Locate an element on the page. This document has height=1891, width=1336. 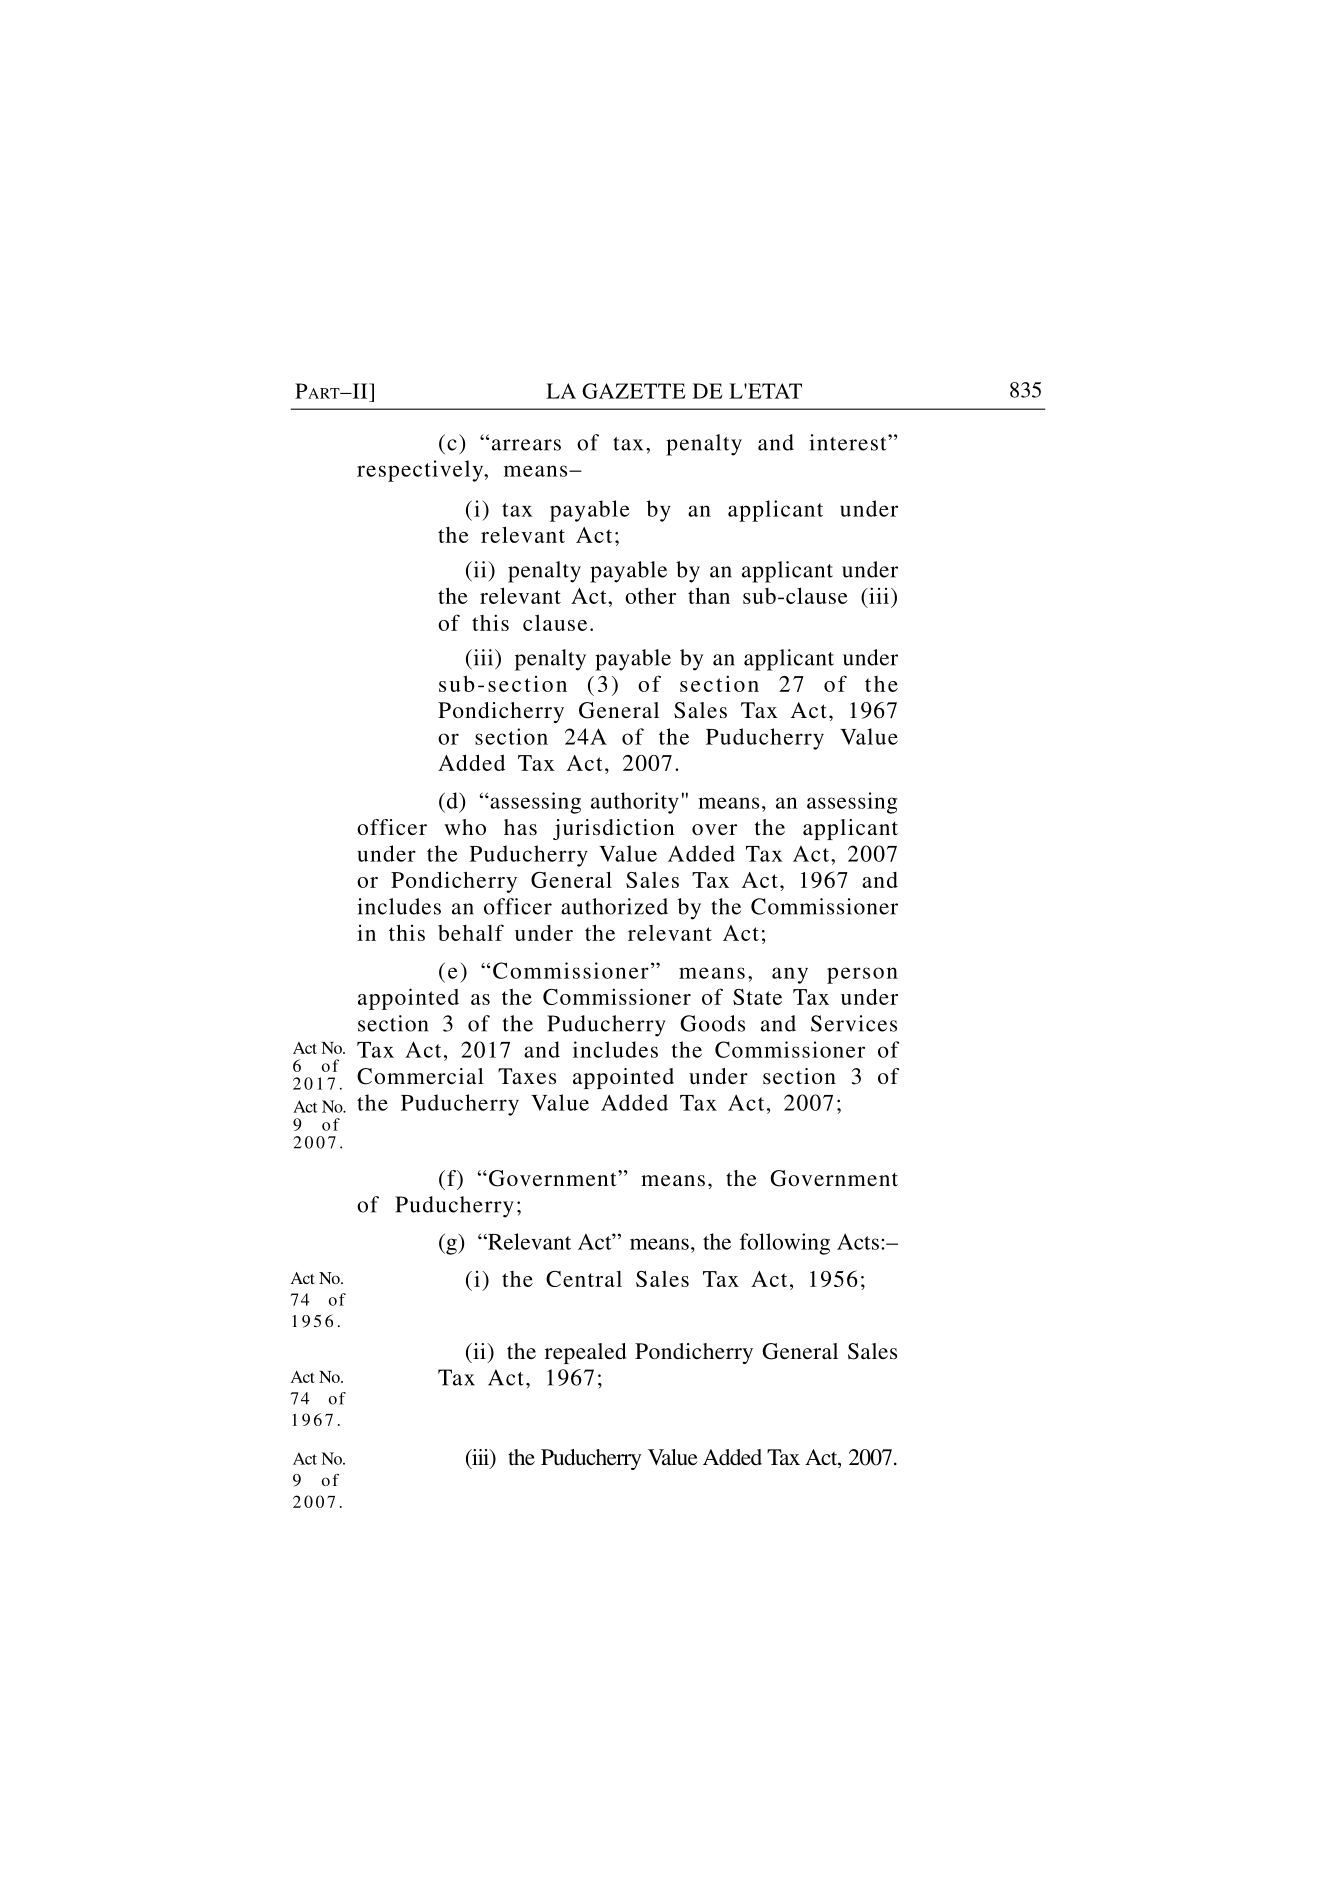
arrears is located at coordinates (526, 445).
